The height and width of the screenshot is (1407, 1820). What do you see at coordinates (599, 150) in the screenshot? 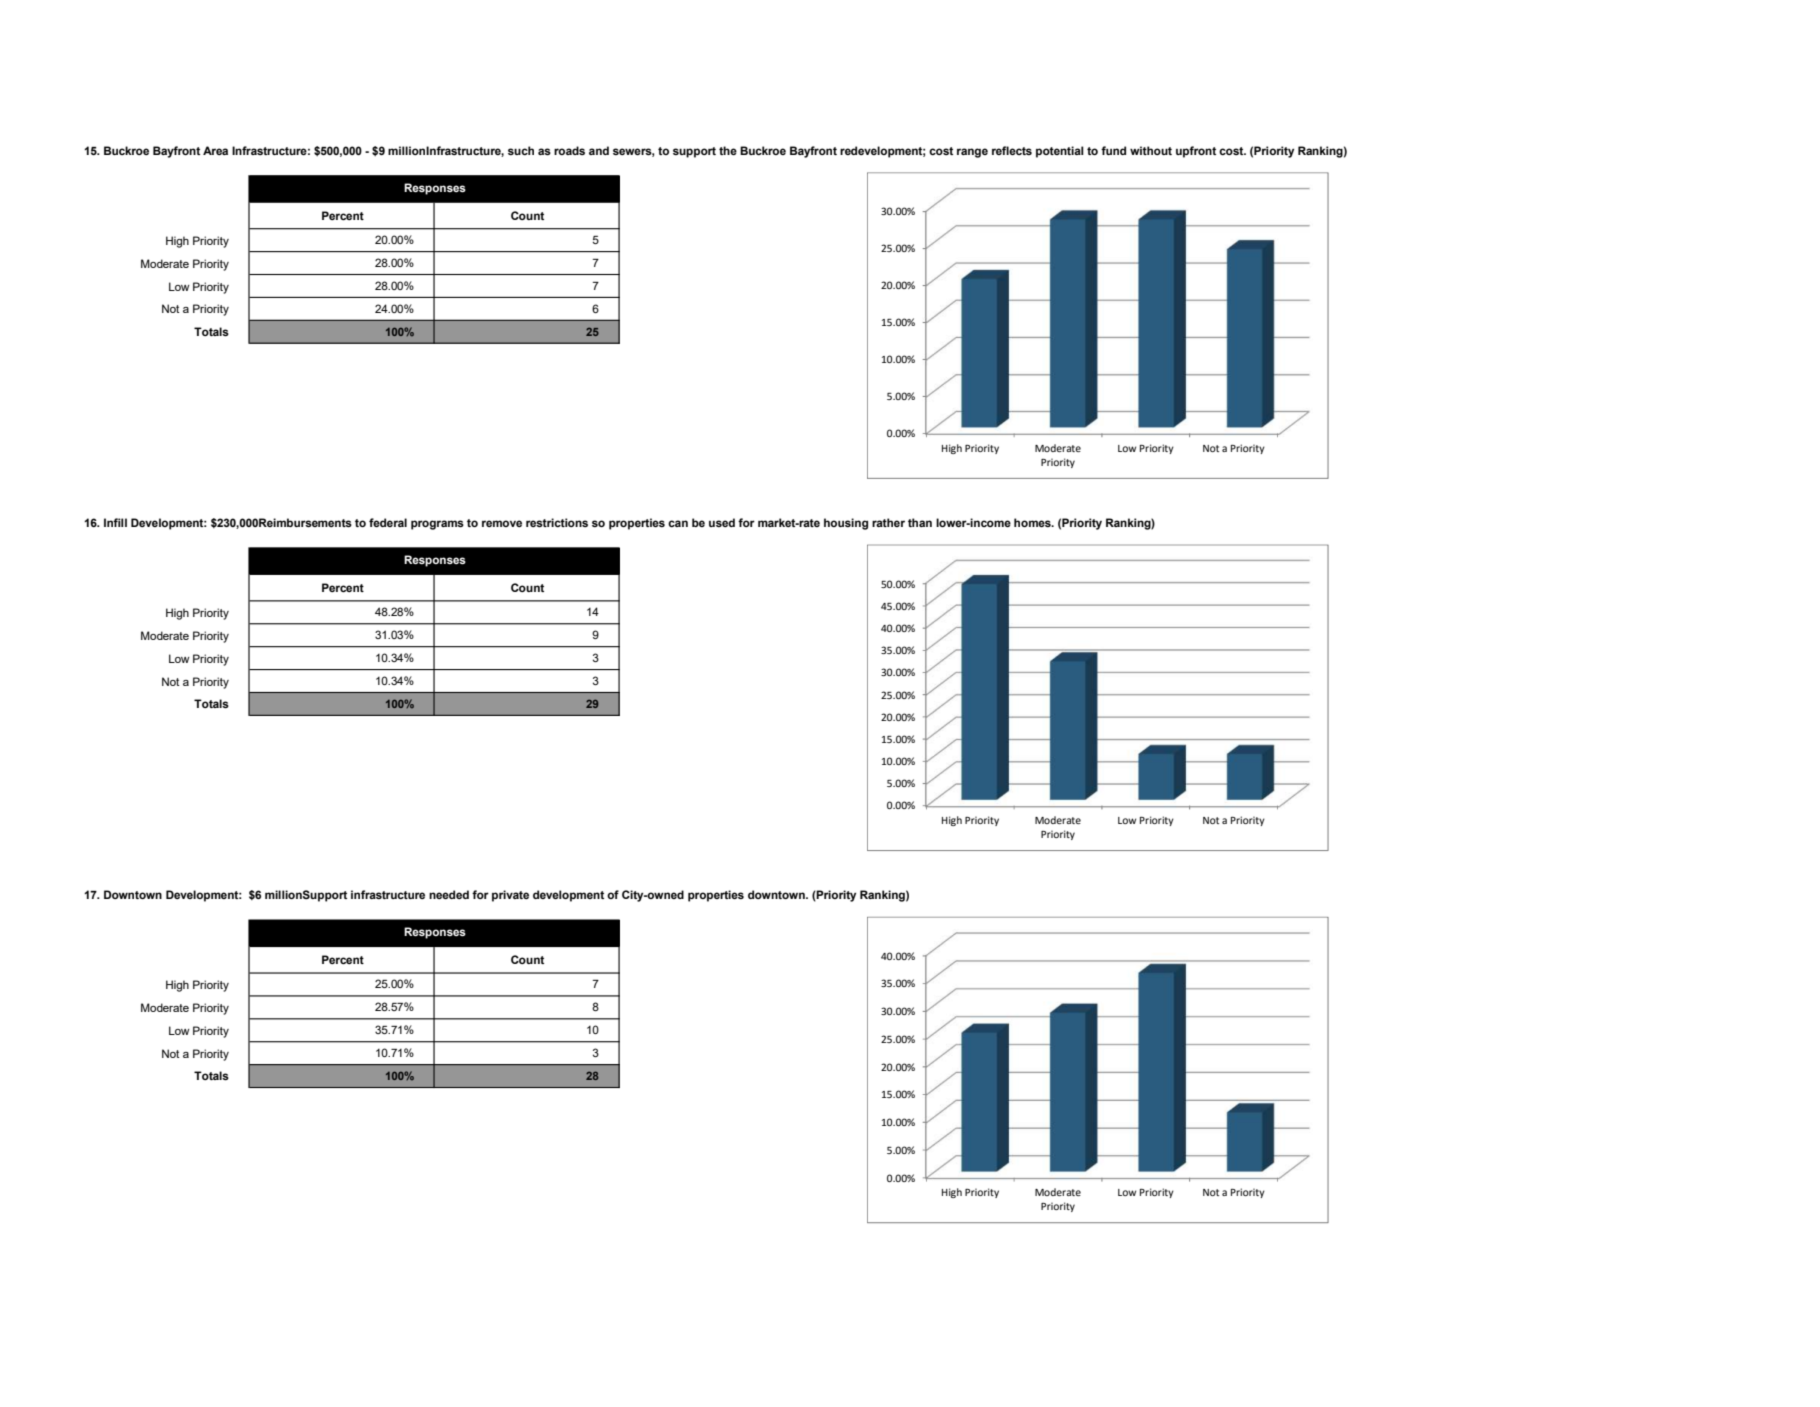
I see `and` at bounding box center [599, 150].
